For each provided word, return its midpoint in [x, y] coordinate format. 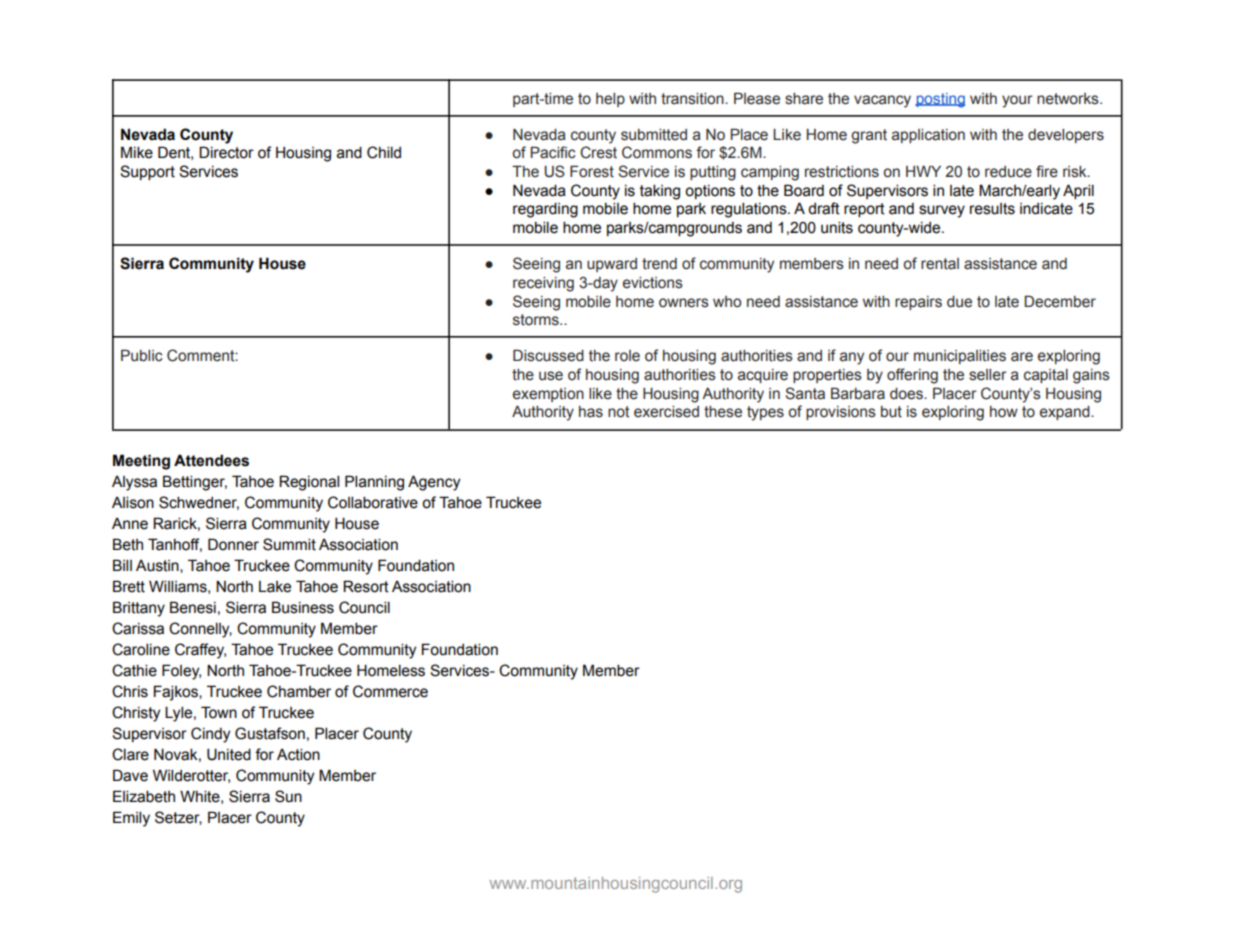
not [618, 412]
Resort [366, 586]
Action [298, 754]
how [1004, 412]
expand [1066, 413]
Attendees [211, 460]
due [959, 302]
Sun [288, 796]
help [610, 100]
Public [142, 355]
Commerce [390, 691]
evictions [653, 283]
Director [226, 152]
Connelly [200, 630]
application [928, 136]
